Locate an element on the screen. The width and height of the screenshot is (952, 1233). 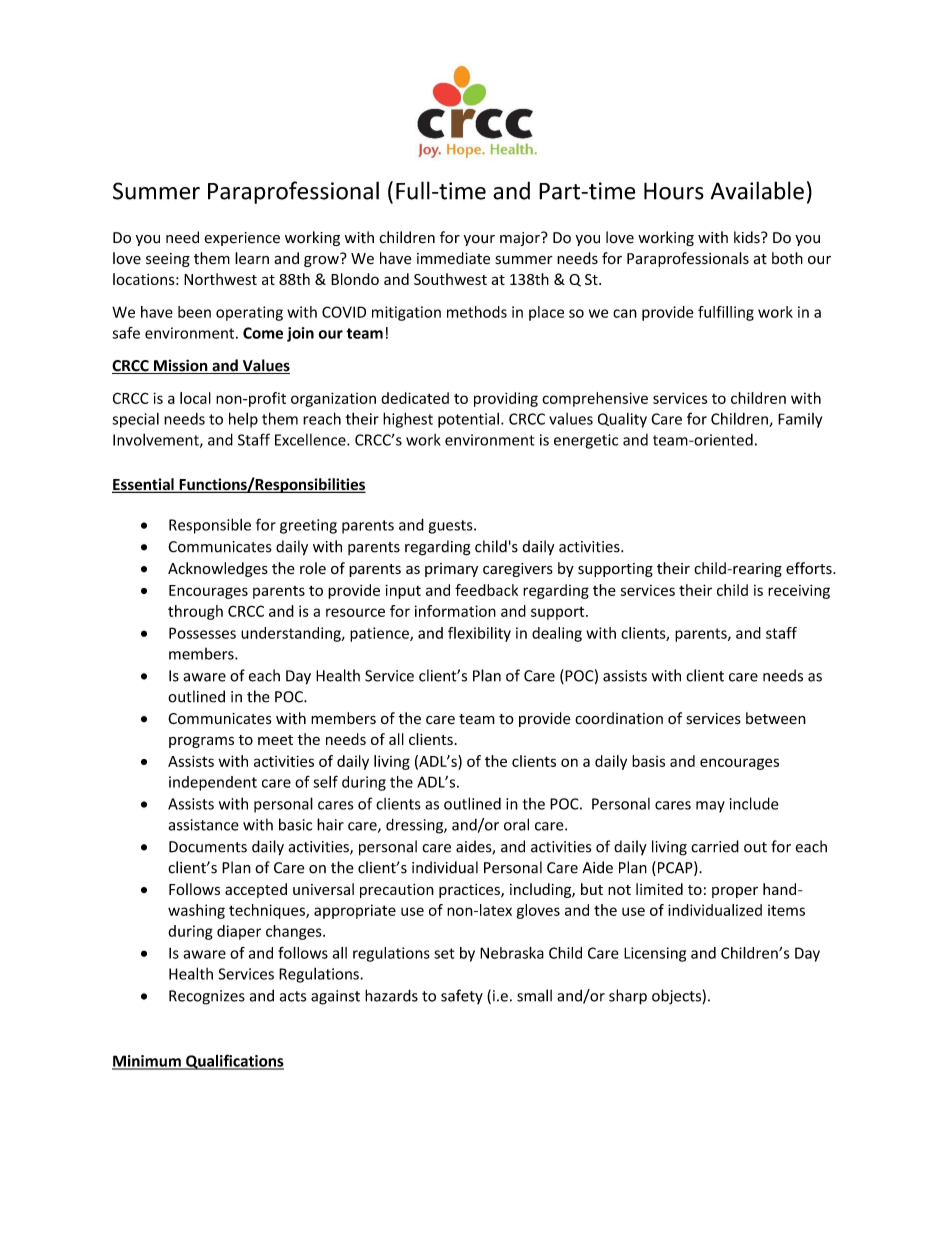
small is located at coordinates (534, 995).
